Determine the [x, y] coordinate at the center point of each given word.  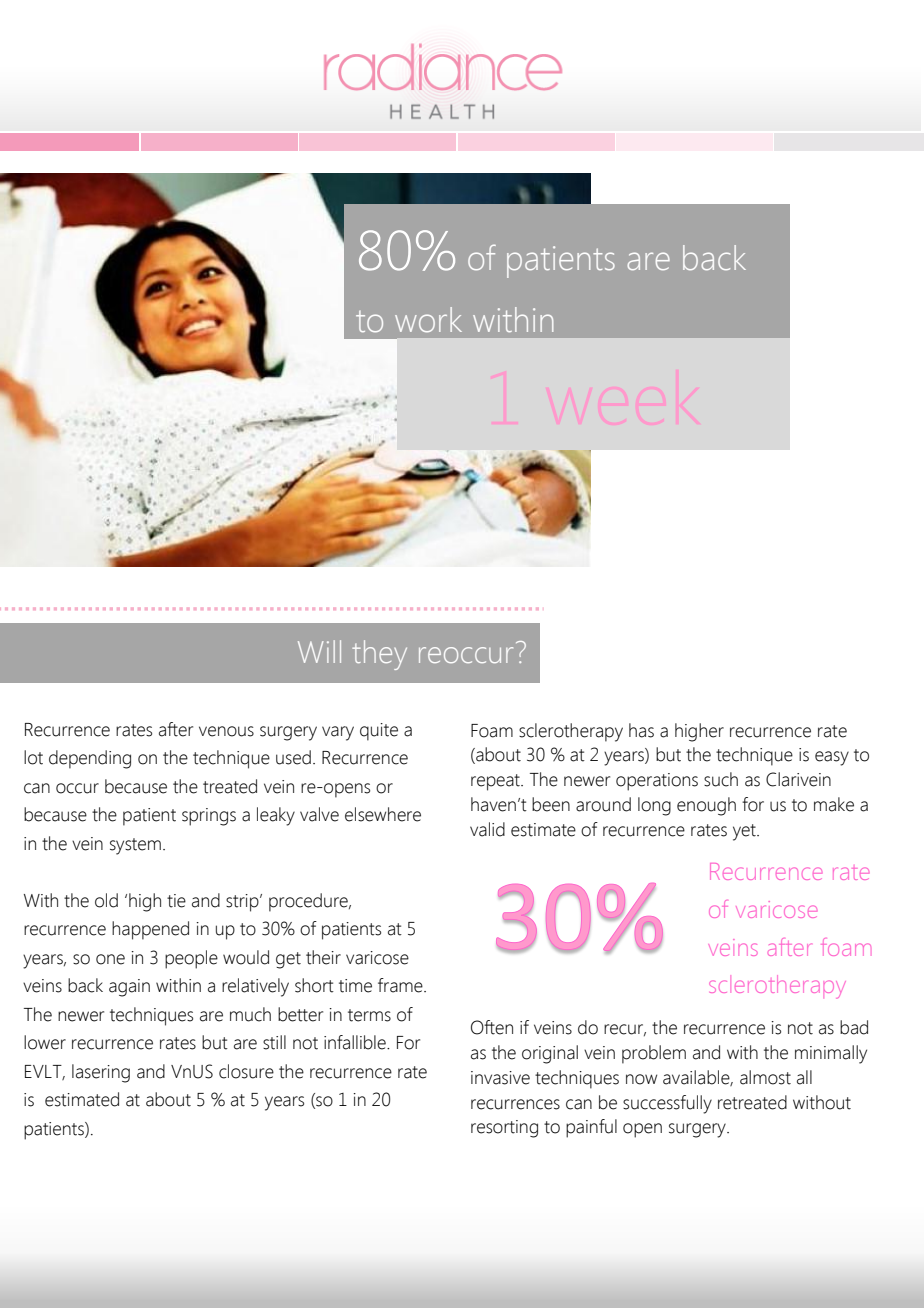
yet [745, 832]
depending [90, 759]
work [428, 319]
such [721, 779]
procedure [309, 902]
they [379, 655]
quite [379, 732]
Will [319, 651]
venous [226, 731]
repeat [496, 782]
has [641, 730]
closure [246, 1071]
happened [150, 930]
